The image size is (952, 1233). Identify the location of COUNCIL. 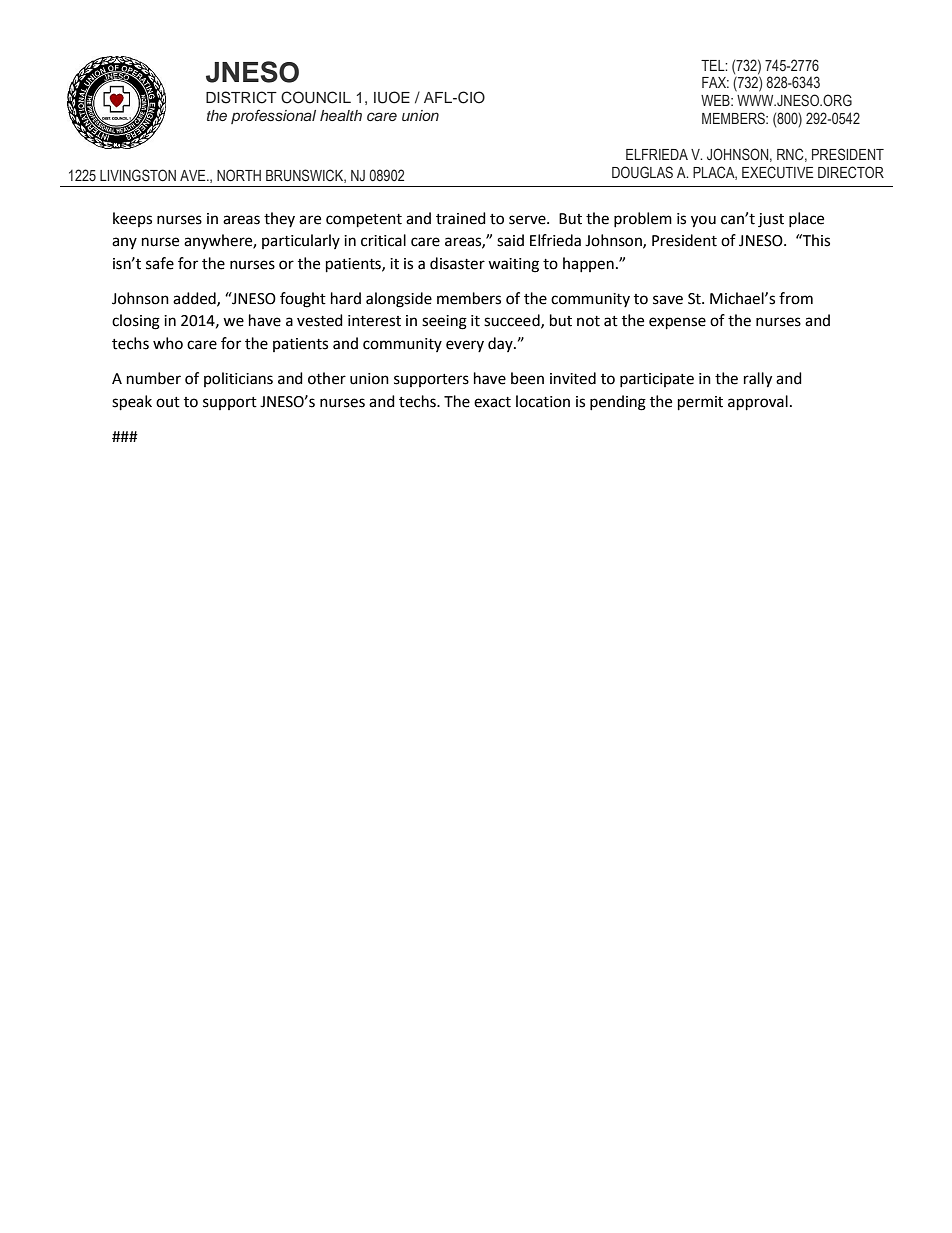
(316, 97).
